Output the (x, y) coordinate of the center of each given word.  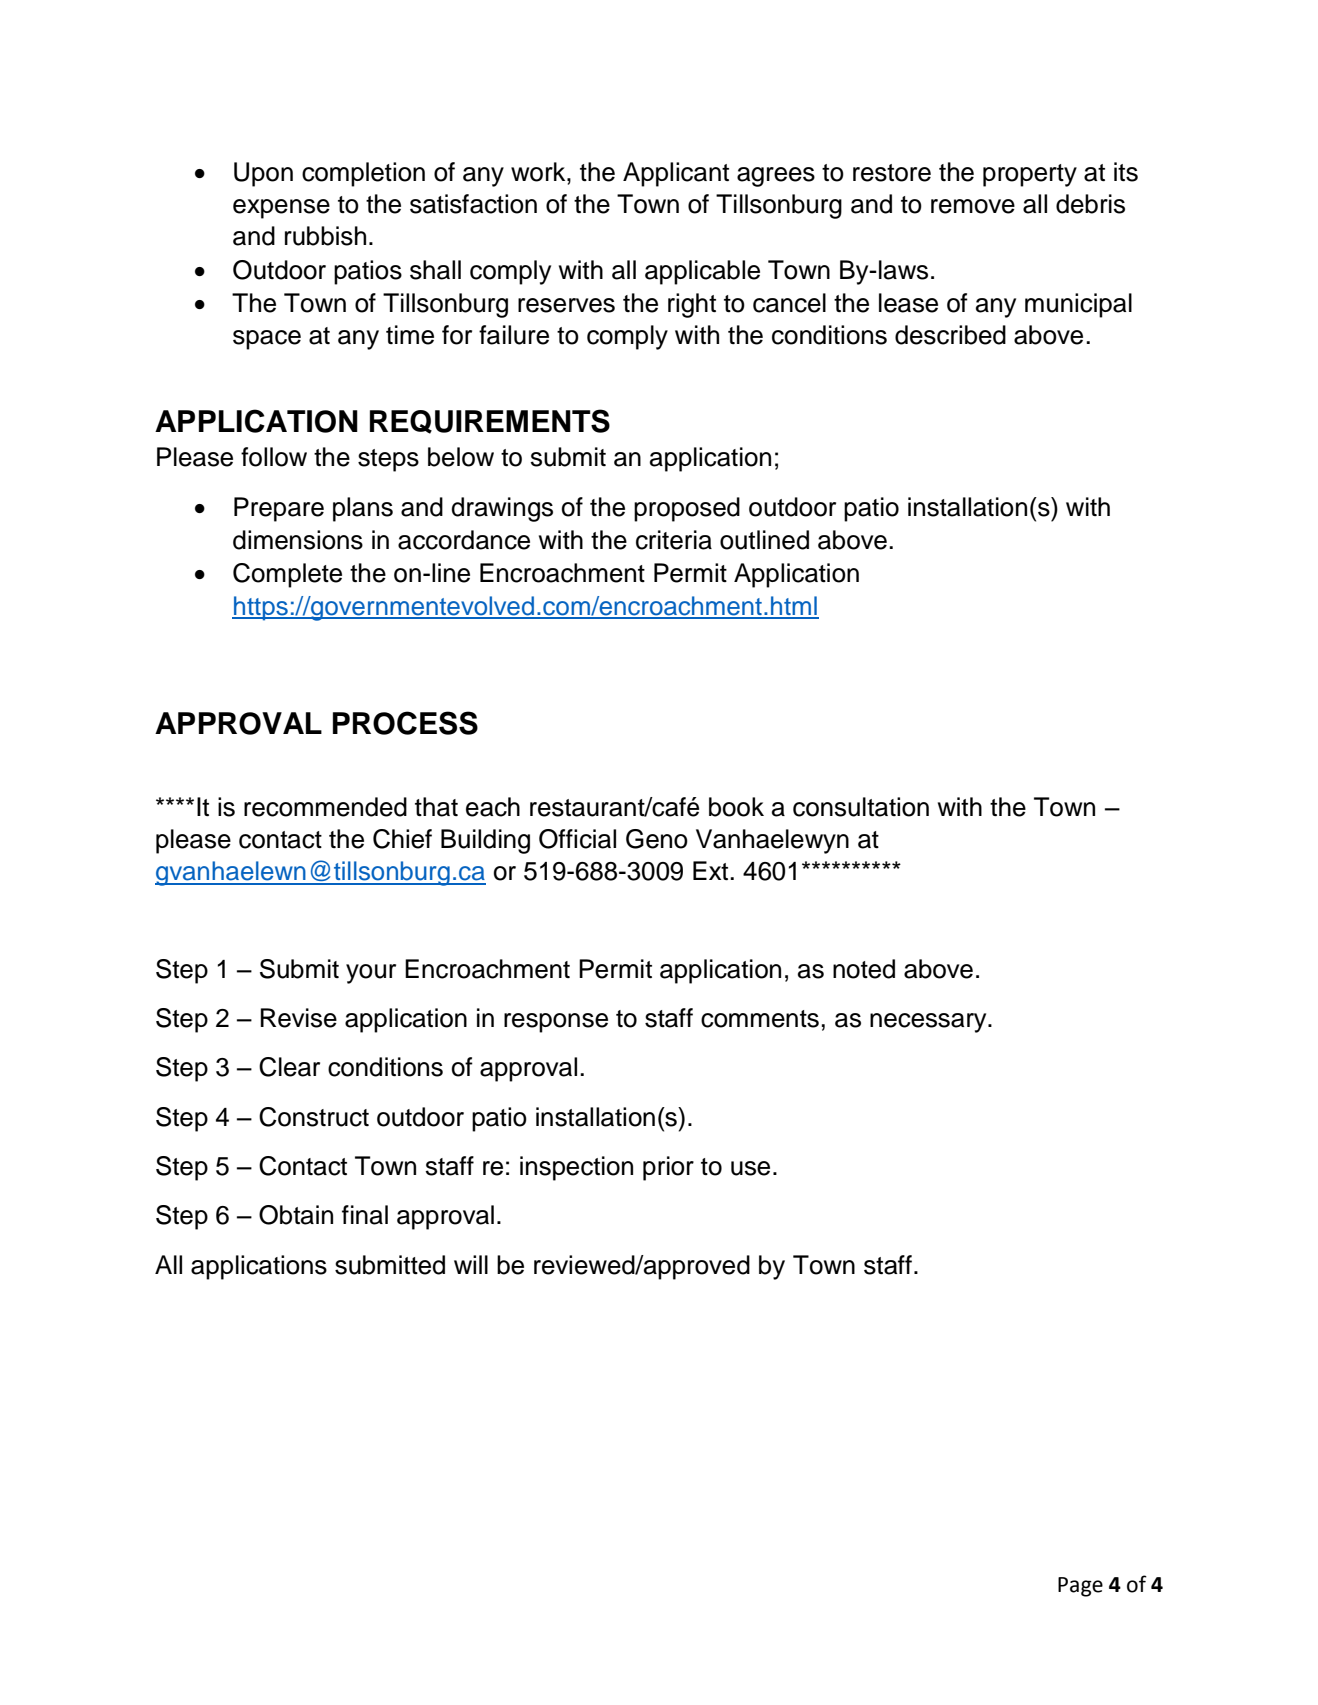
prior (668, 1168)
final (365, 1215)
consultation (861, 807)
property (1030, 175)
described (950, 335)
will (471, 1264)
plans (363, 509)
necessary (929, 1023)
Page (1080, 1587)
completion (363, 174)
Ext (712, 870)
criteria (674, 540)
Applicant (676, 174)
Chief (402, 839)
